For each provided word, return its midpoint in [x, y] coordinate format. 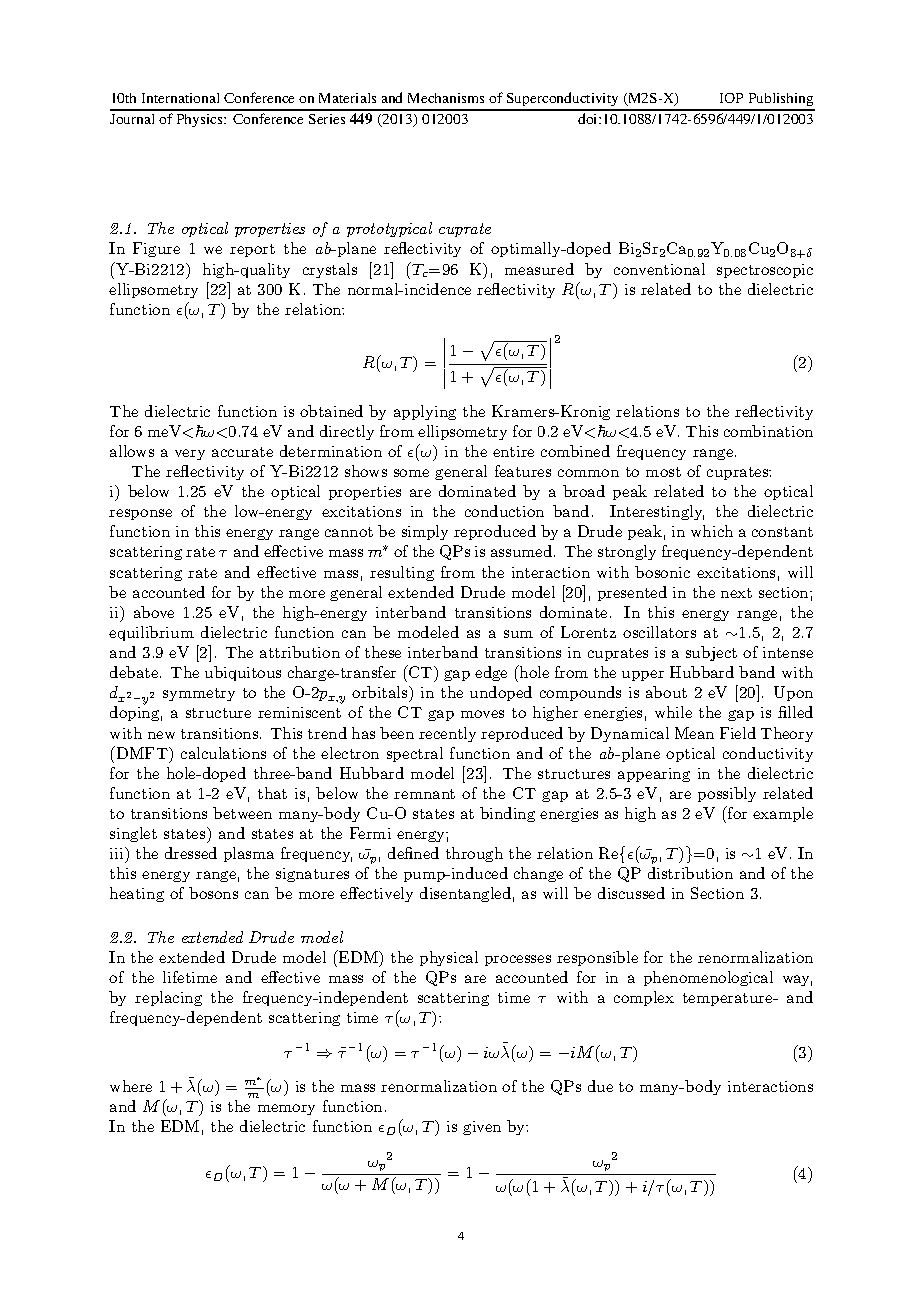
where [131, 1086]
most [663, 472]
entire [513, 451]
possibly [727, 794]
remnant [424, 794]
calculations [223, 753]
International [180, 98]
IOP [731, 98]
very [190, 454]
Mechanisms [446, 98]
